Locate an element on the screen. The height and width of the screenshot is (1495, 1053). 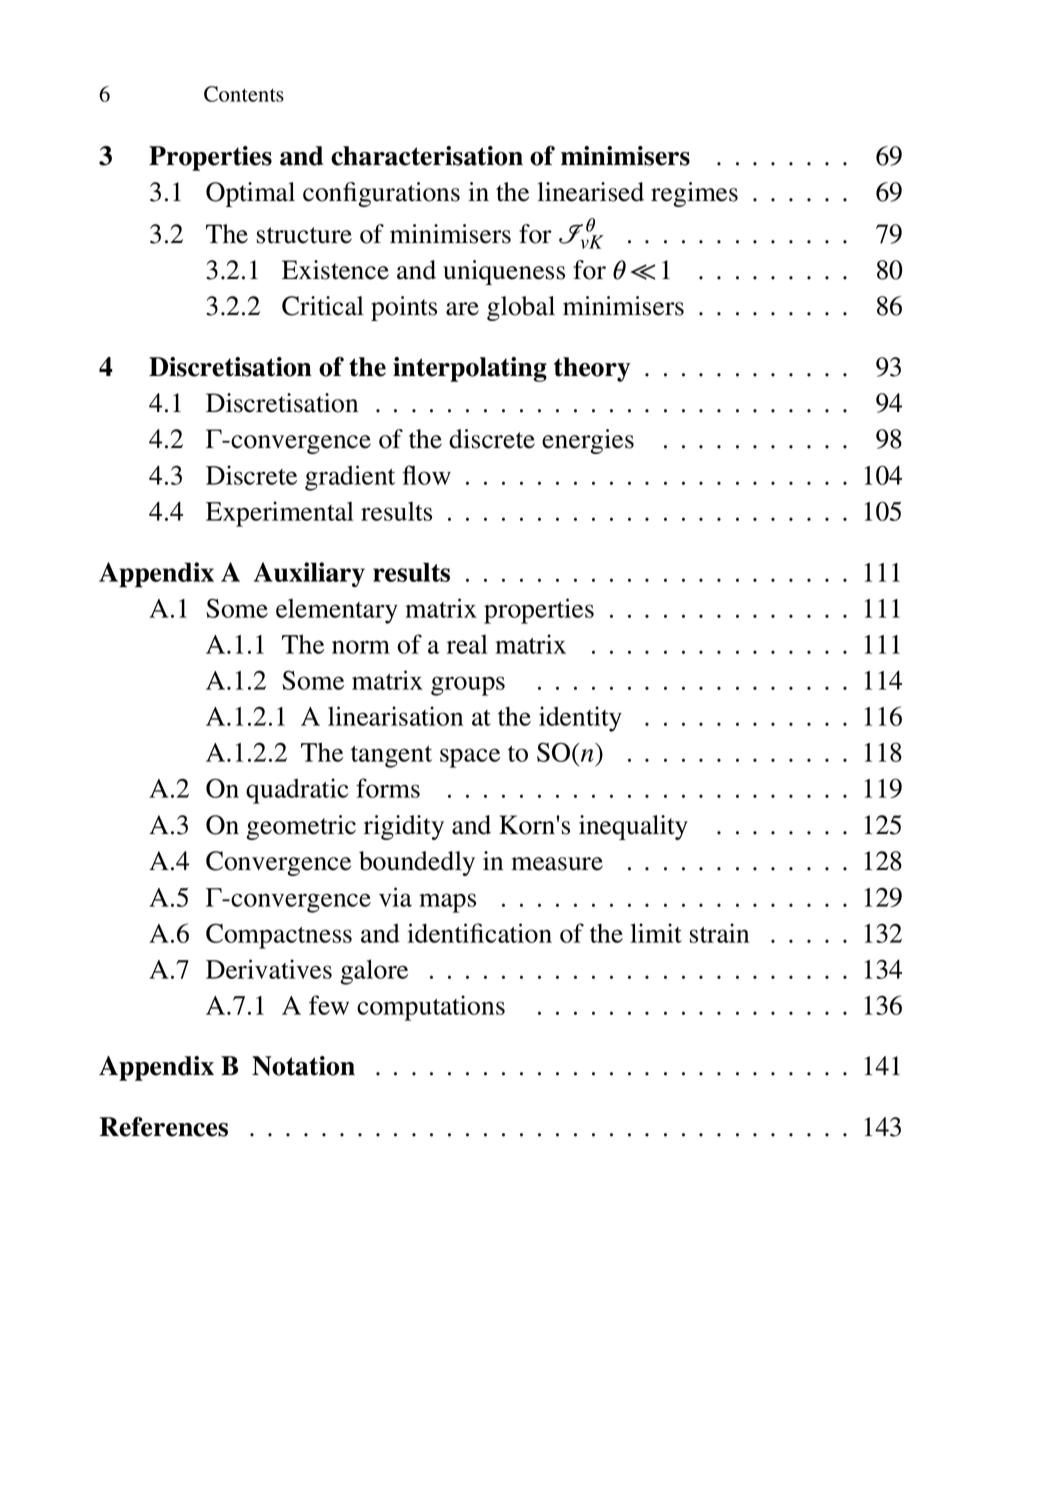
energies is located at coordinates (588, 441).
